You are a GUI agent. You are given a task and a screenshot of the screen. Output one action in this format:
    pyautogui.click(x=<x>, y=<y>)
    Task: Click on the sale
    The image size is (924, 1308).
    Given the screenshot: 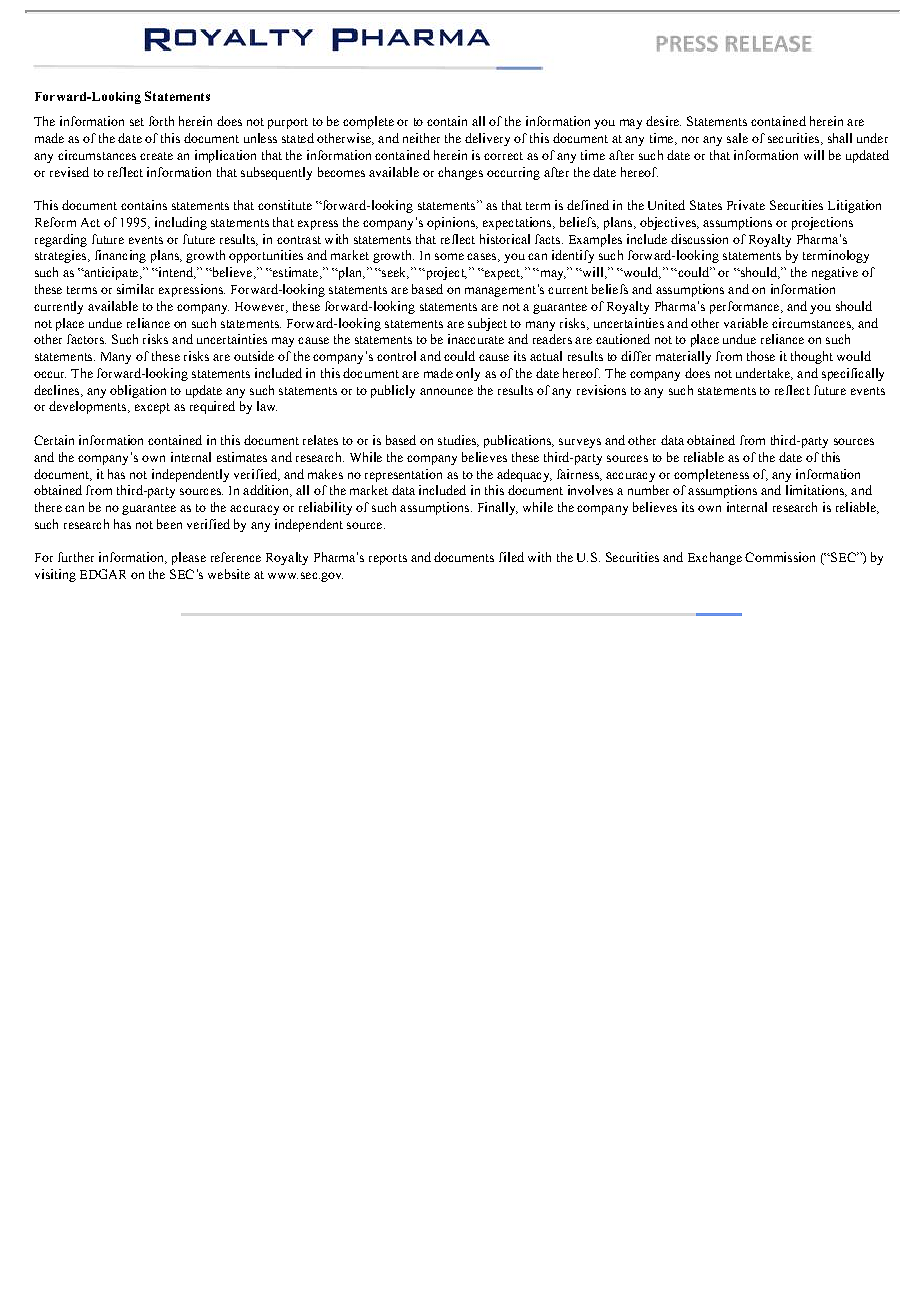 What is the action you would take?
    pyautogui.click(x=737, y=138)
